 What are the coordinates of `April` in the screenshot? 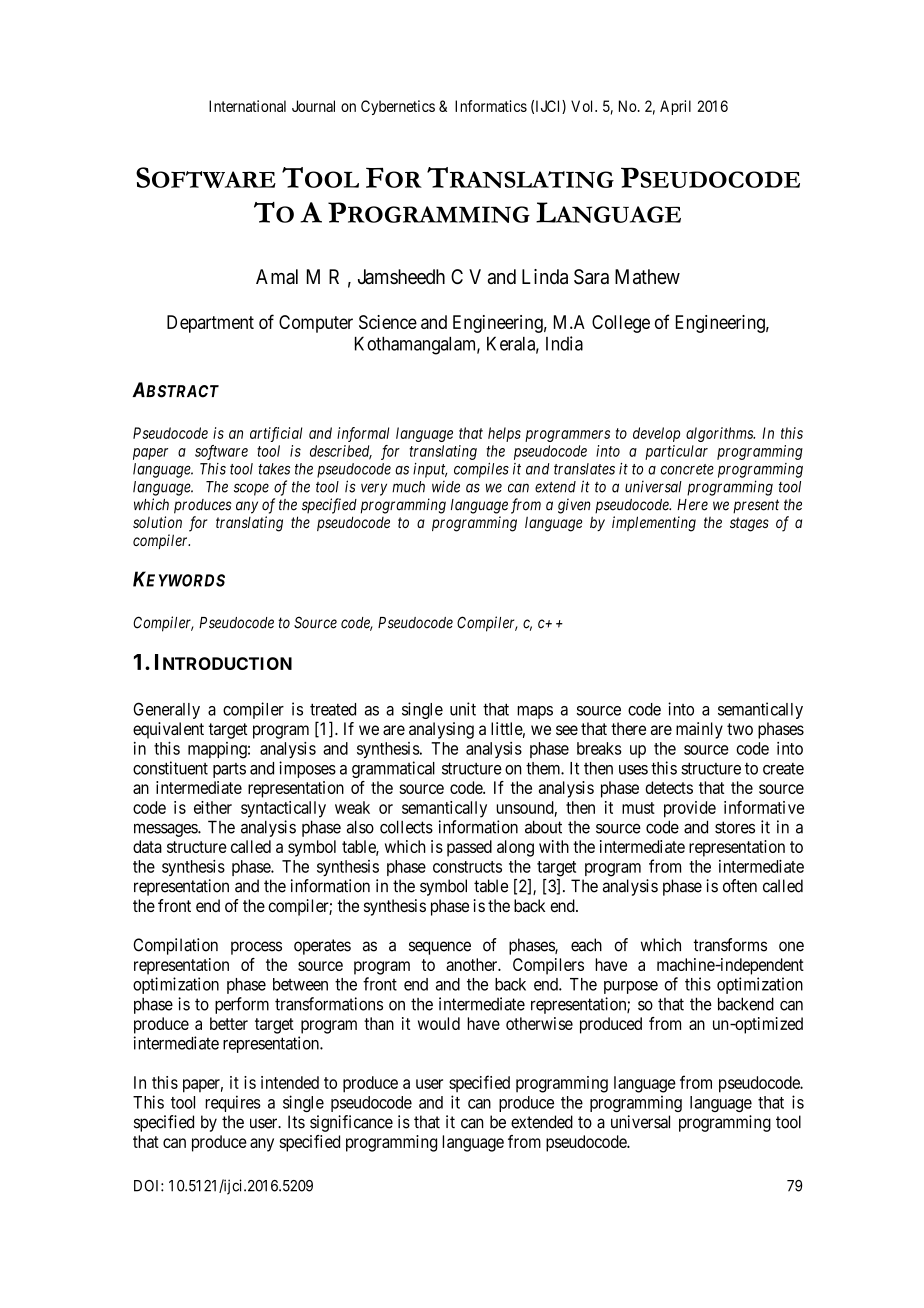 It's located at (675, 107).
